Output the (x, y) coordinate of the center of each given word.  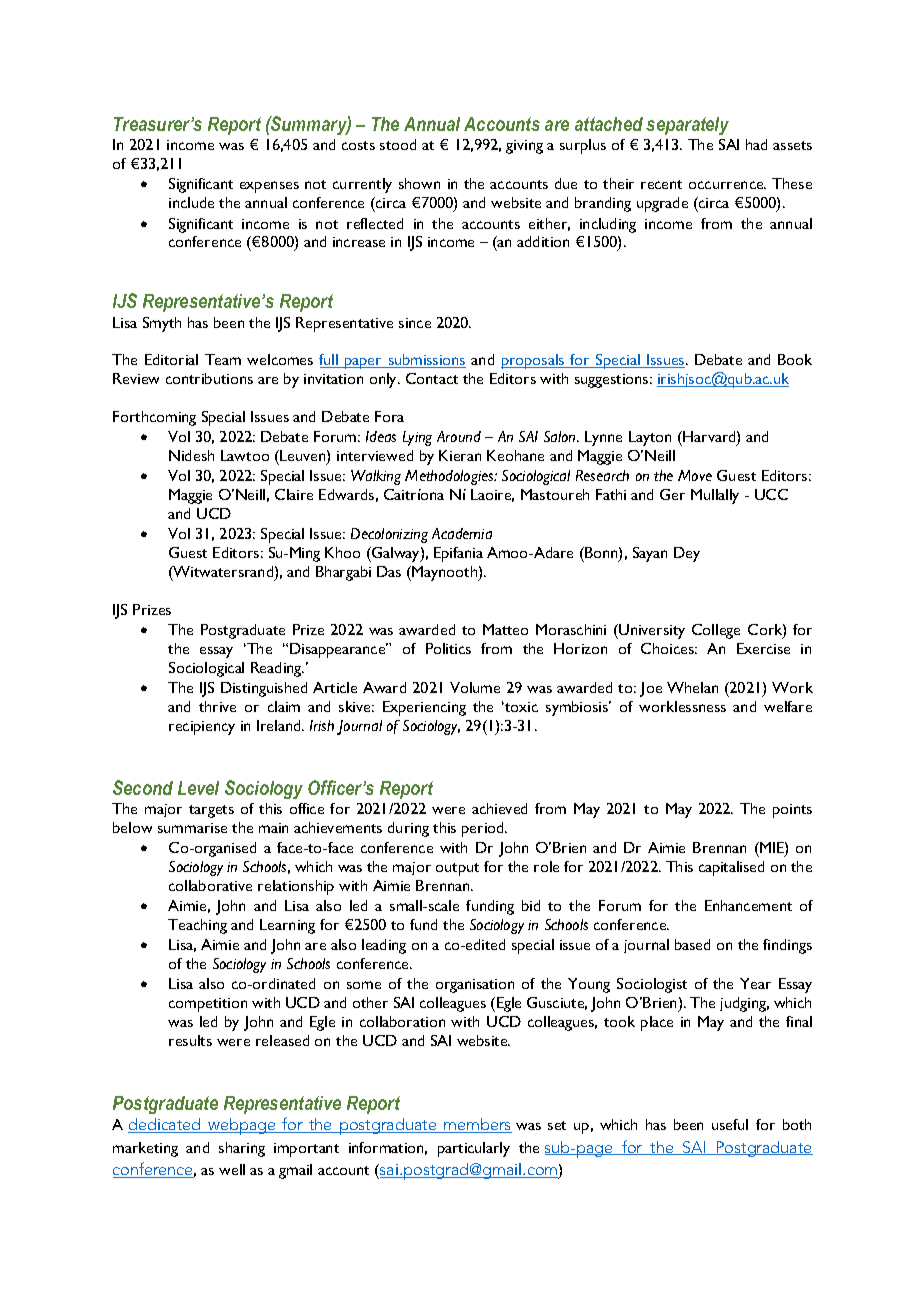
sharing (242, 1149)
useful (730, 1124)
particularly (474, 1149)
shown (419, 183)
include (191, 202)
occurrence (727, 185)
